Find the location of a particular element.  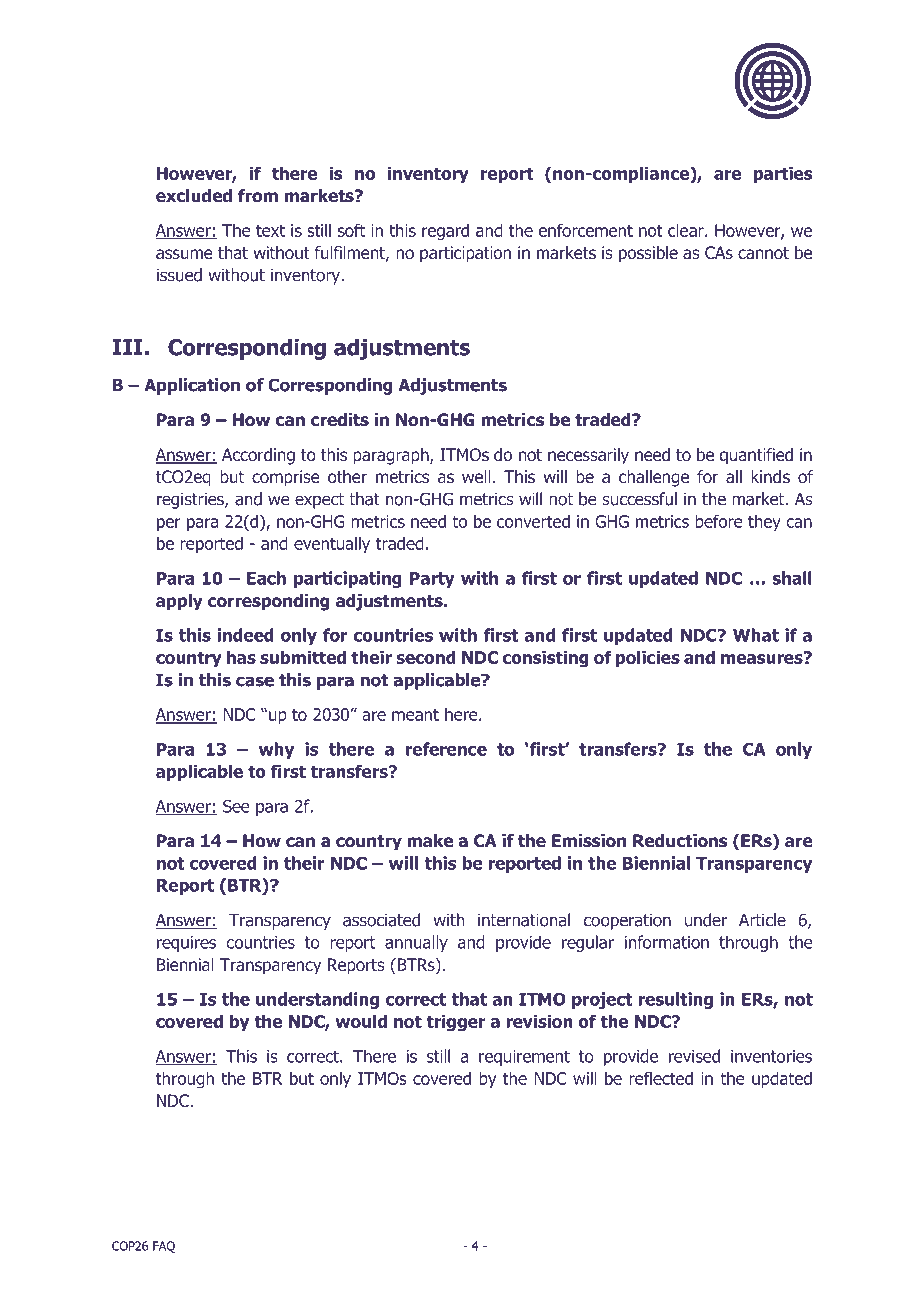

meant is located at coordinates (415, 715).
